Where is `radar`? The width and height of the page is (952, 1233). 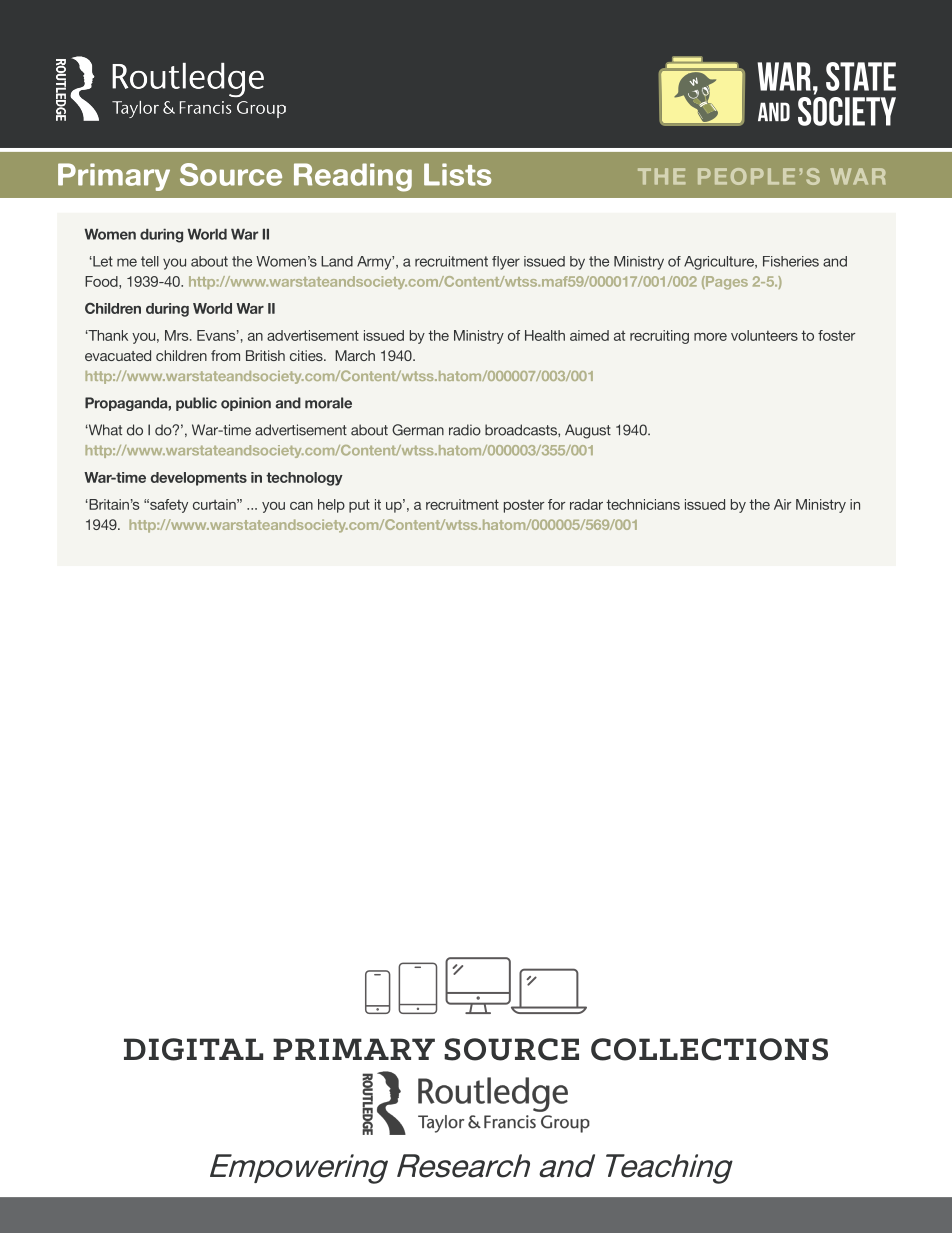
radar is located at coordinates (586, 504).
